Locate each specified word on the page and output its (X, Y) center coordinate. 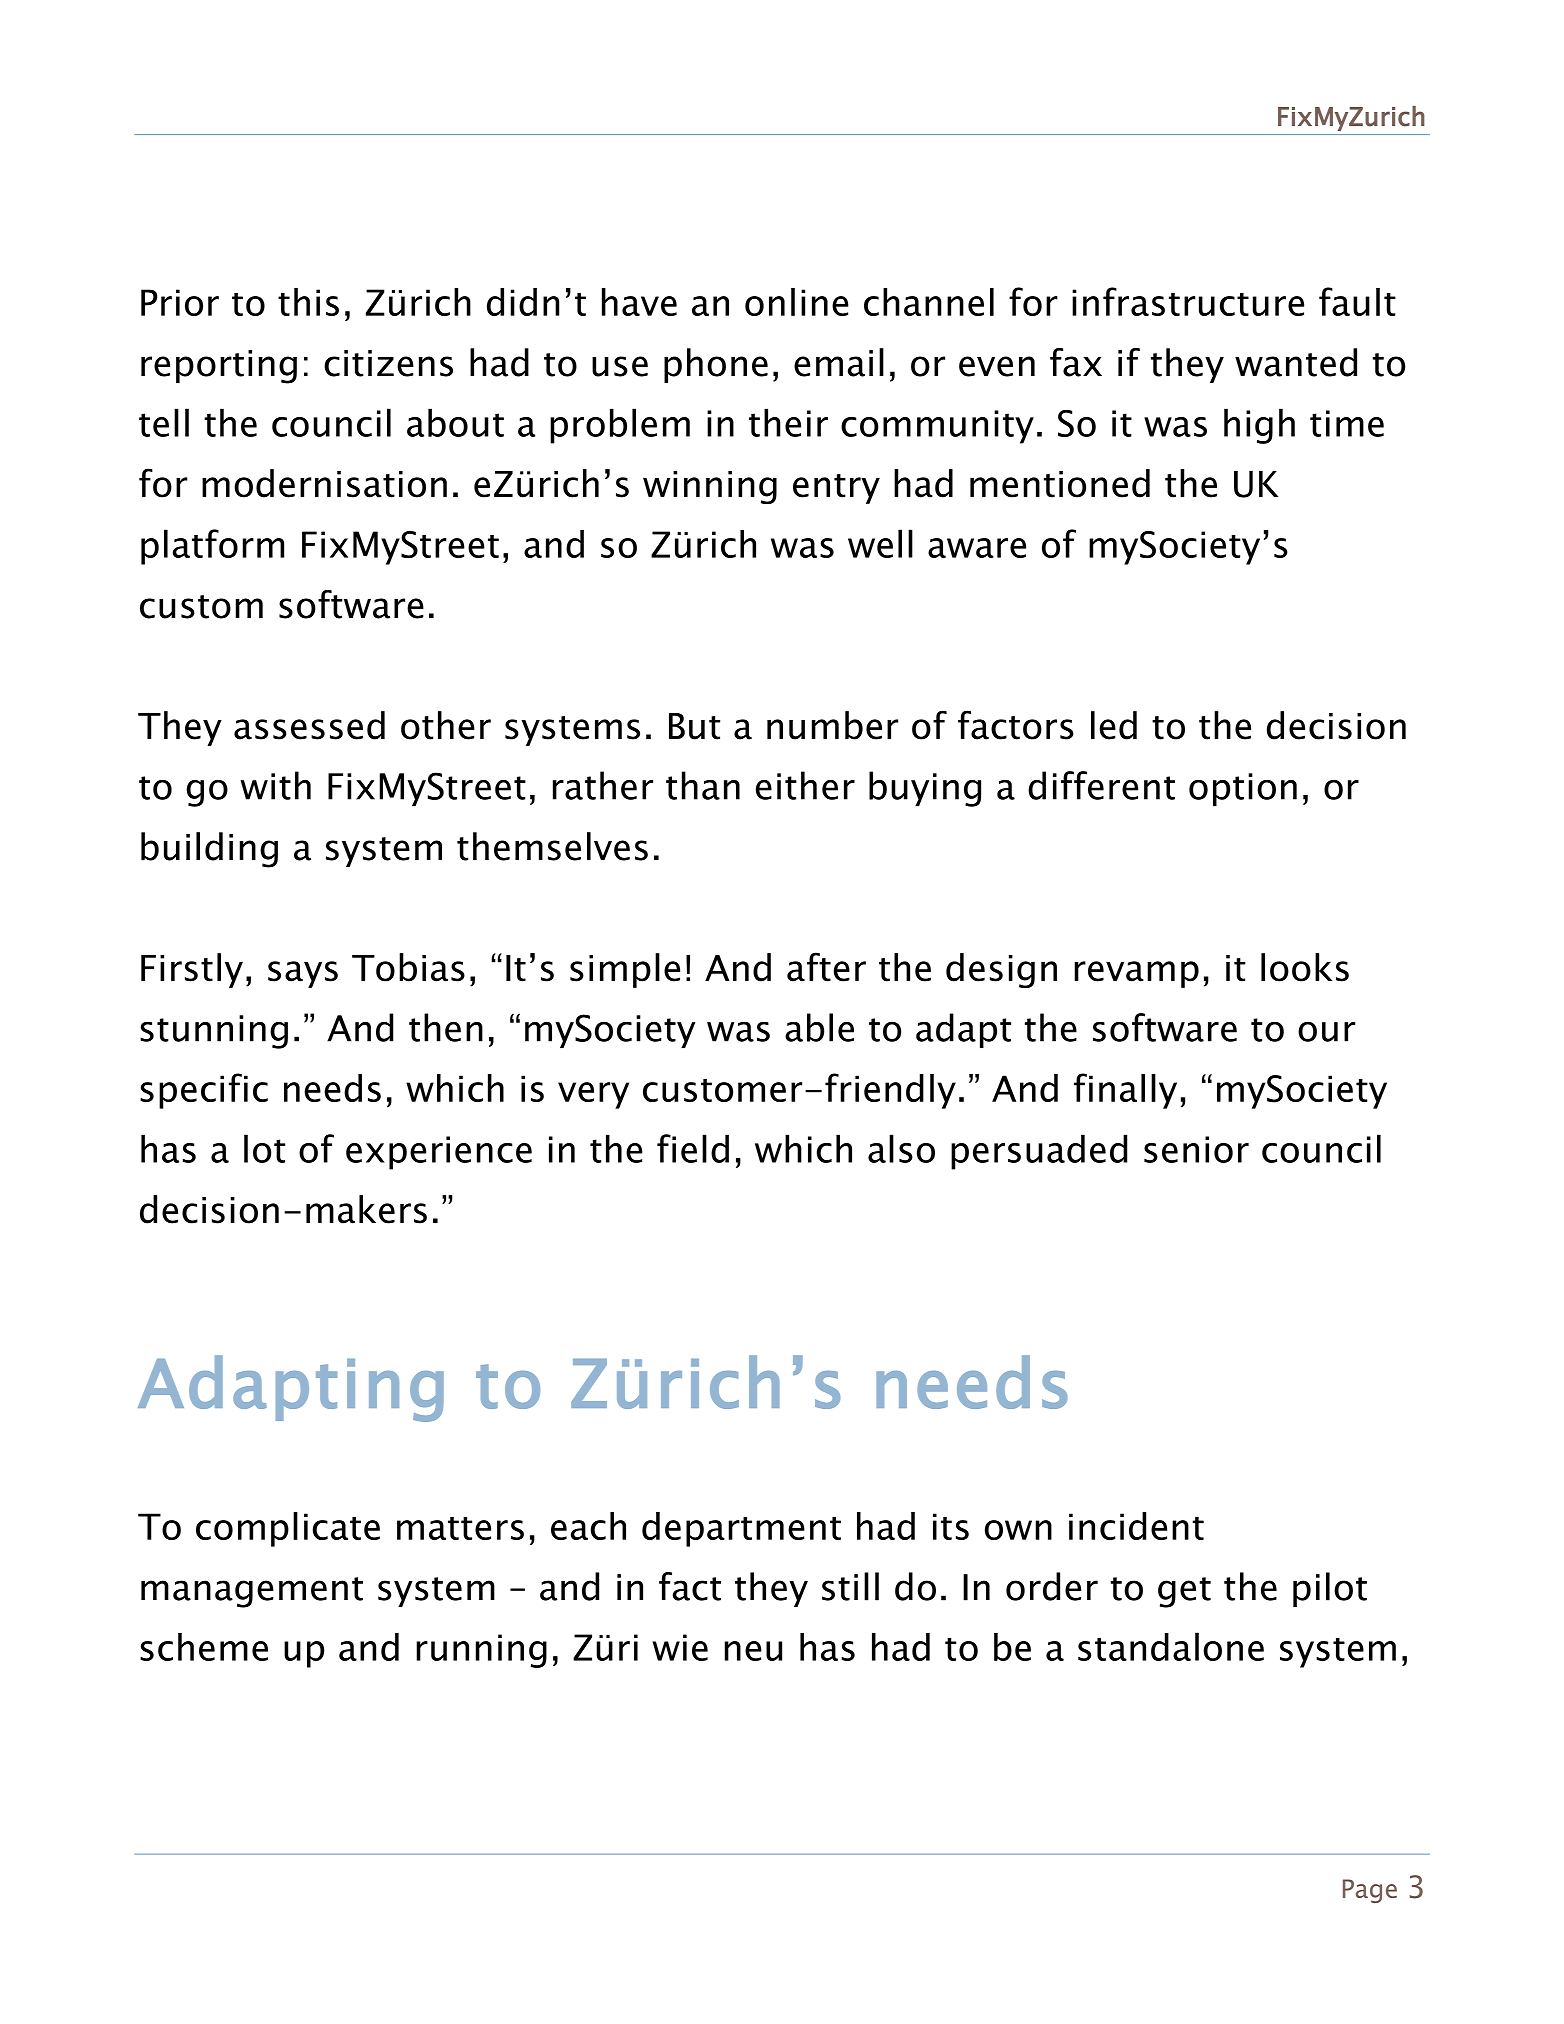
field (693, 1148)
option (1243, 790)
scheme (204, 1647)
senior (1196, 1149)
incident (1136, 1526)
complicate (288, 1529)
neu (753, 1651)
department (741, 1529)
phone (716, 365)
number (832, 725)
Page (1370, 1891)
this (308, 302)
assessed (309, 725)
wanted (1296, 362)
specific (204, 1091)
